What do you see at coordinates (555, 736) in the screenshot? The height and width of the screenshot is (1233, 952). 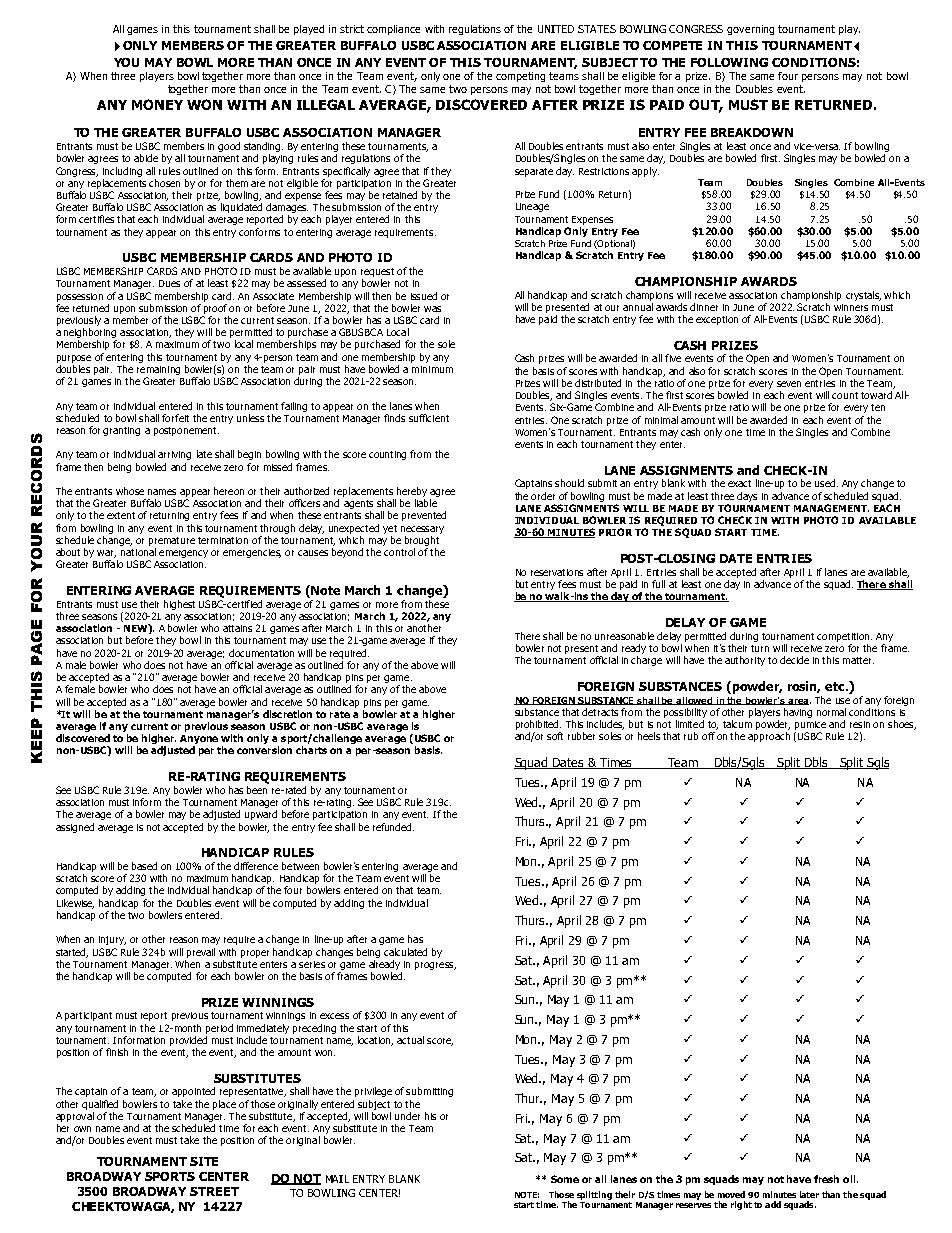 I see `soft` at bounding box center [555, 736].
